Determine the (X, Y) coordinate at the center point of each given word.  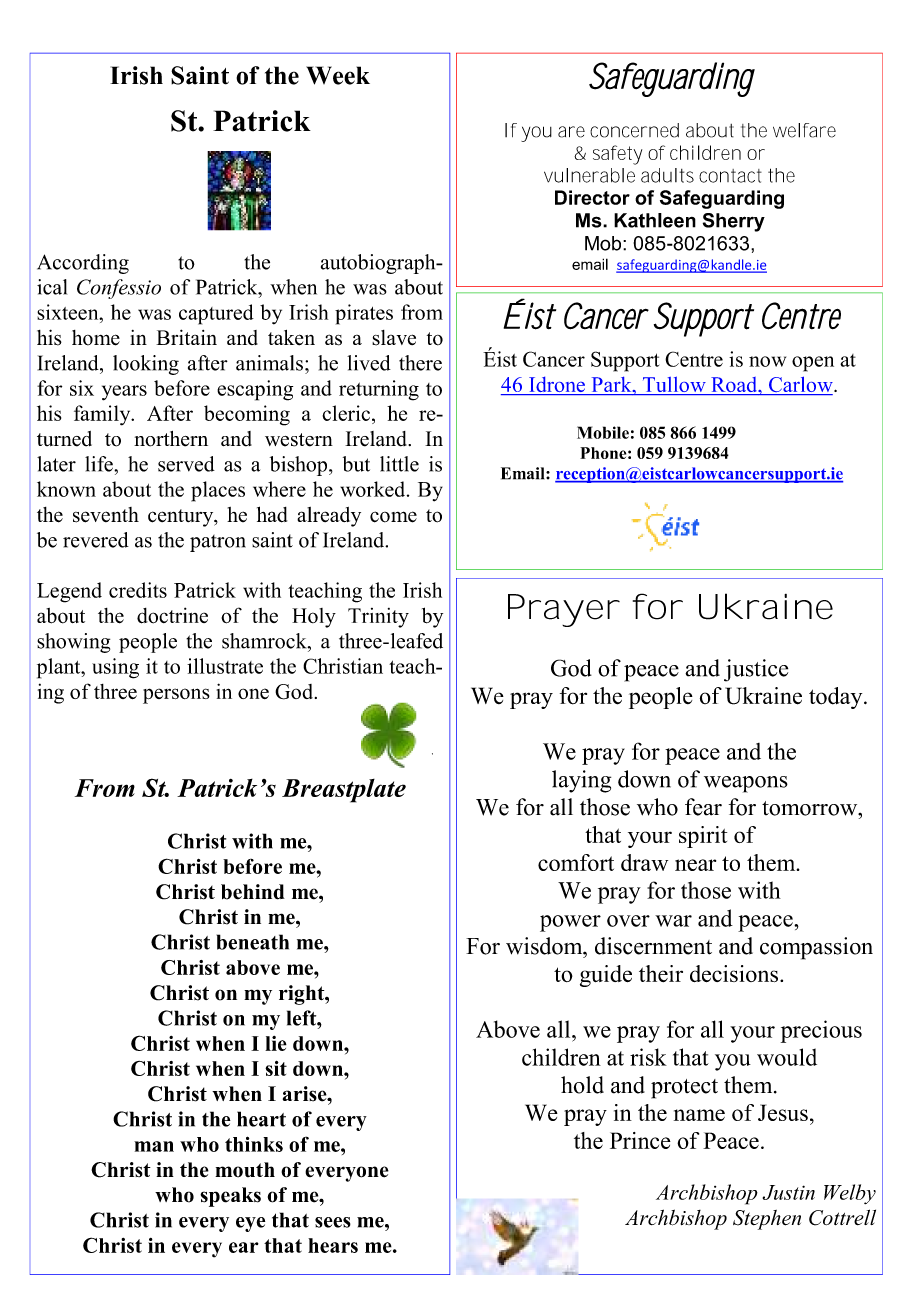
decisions (734, 973)
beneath (253, 942)
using (115, 668)
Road (734, 386)
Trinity (378, 618)
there (420, 363)
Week (338, 75)
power (570, 923)
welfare (804, 130)
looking (146, 365)
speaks (230, 1197)
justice (756, 670)
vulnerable (589, 175)
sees (333, 1222)
